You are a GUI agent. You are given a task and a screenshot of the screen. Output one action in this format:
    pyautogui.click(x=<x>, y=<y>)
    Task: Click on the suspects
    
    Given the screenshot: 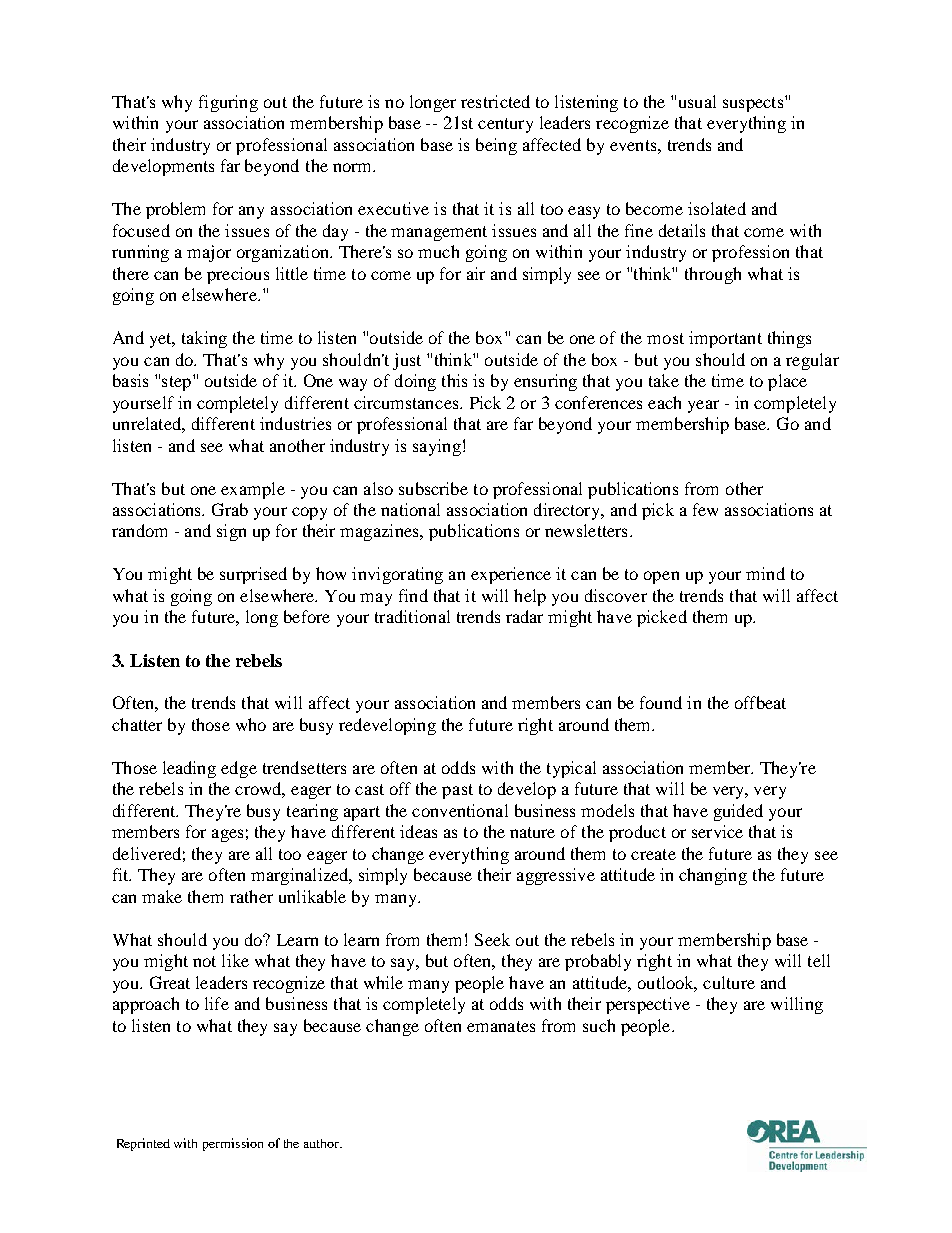 What is the action you would take?
    pyautogui.click(x=754, y=104)
